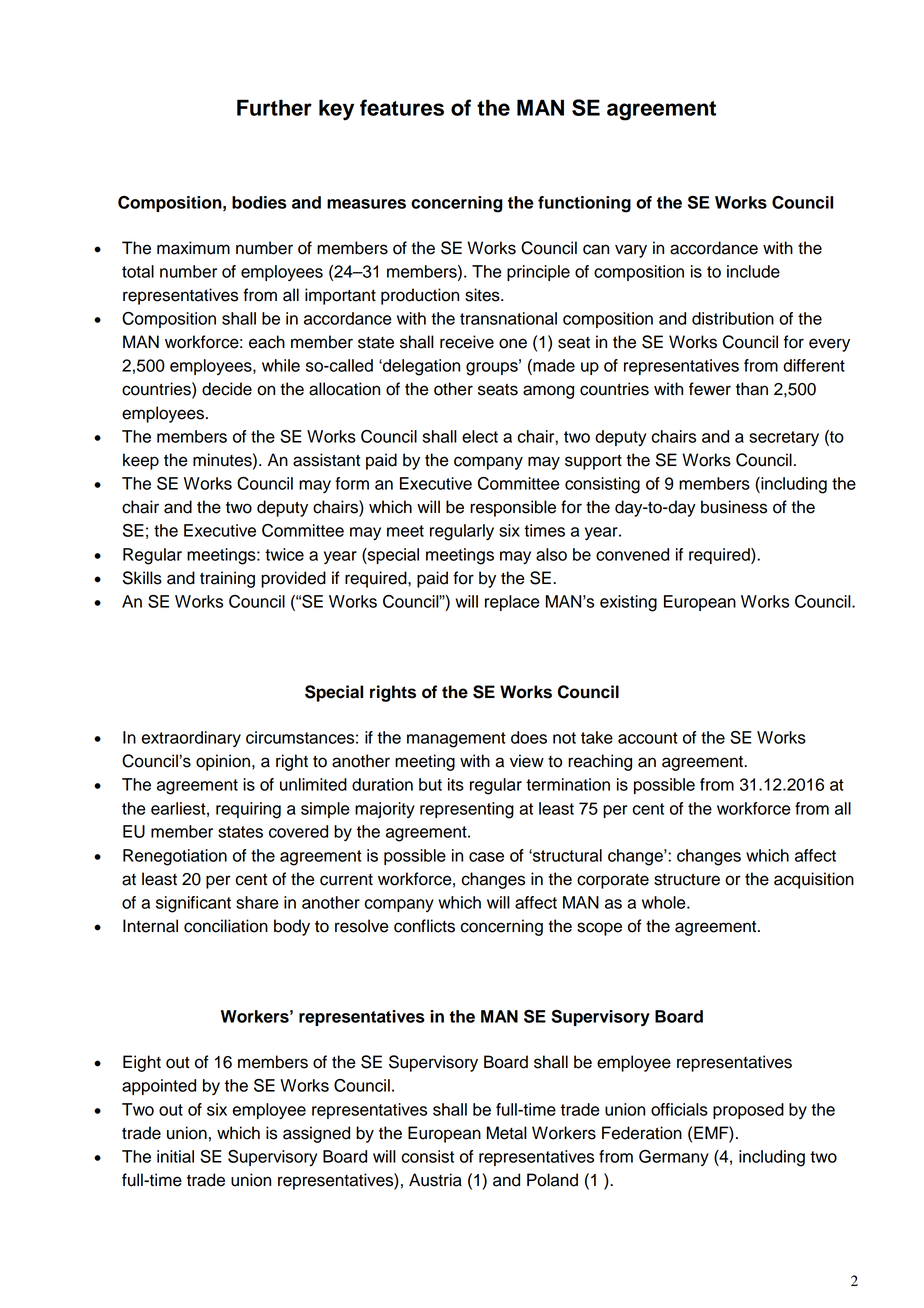 The width and height of the image is (924, 1308). Describe the element at coordinates (734, 507) in the image. I see `business` at that location.
